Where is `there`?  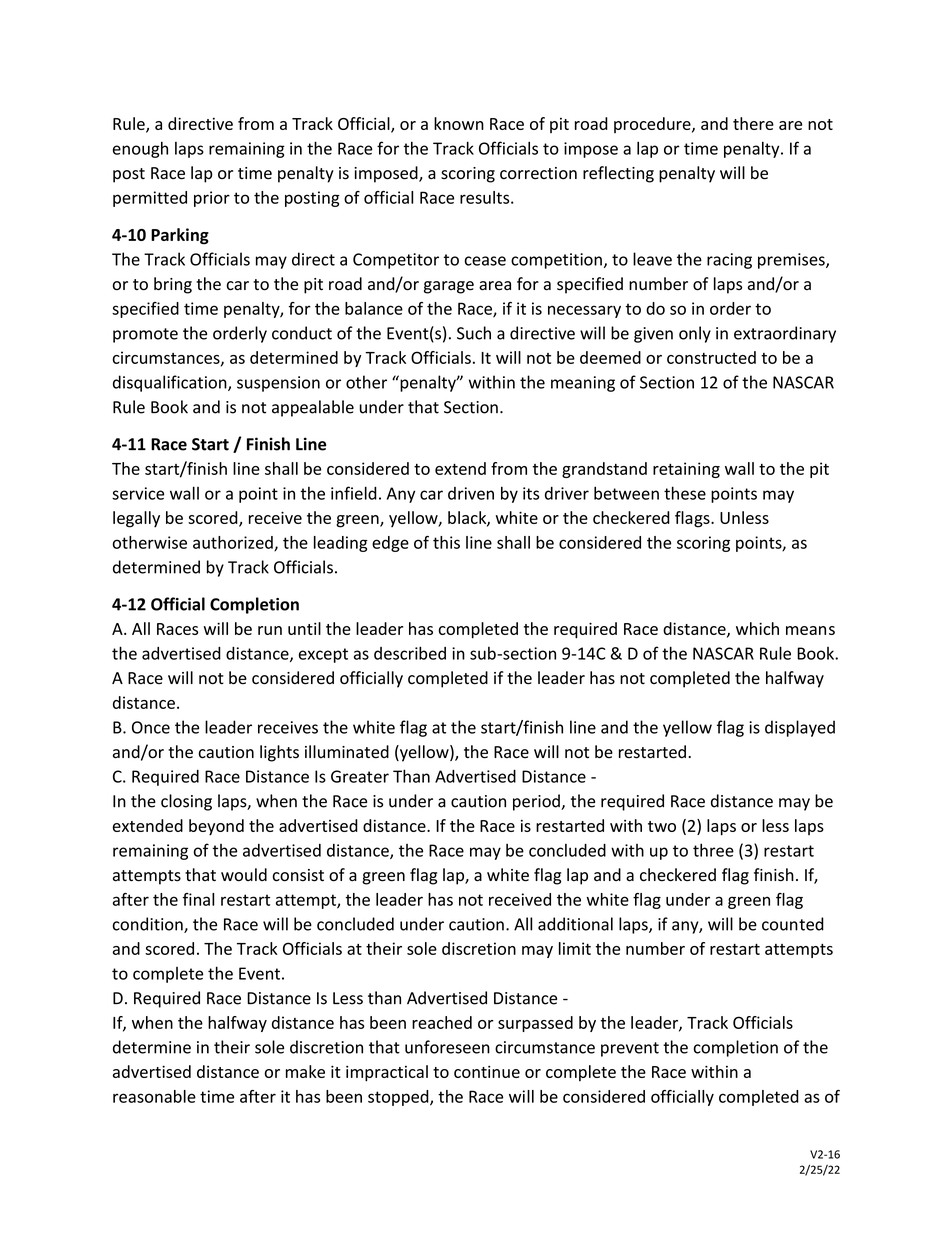 there is located at coordinates (753, 123).
